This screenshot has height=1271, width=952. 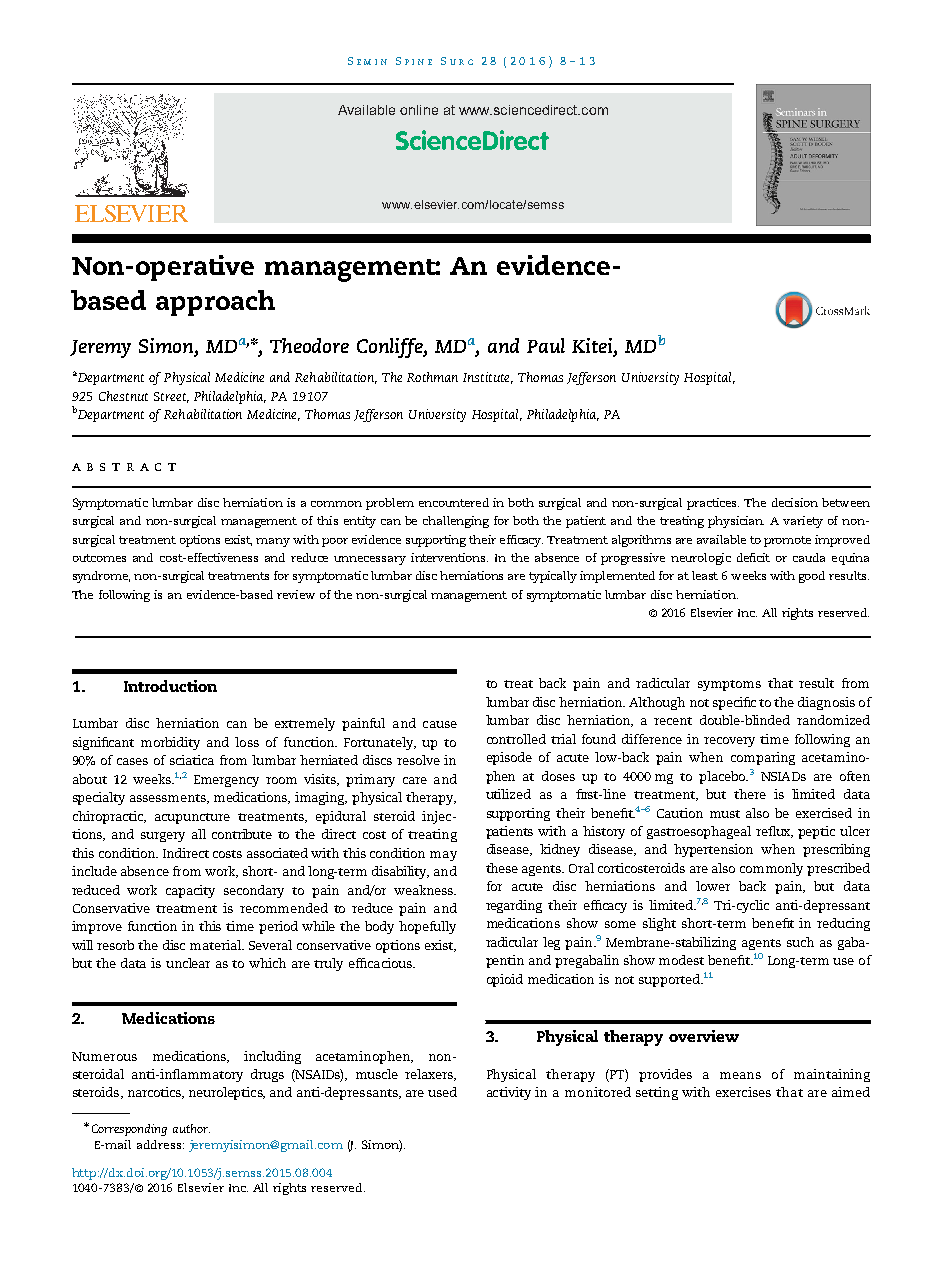 What do you see at coordinates (372, 62) in the screenshot?
I see `EMIN` at bounding box center [372, 62].
